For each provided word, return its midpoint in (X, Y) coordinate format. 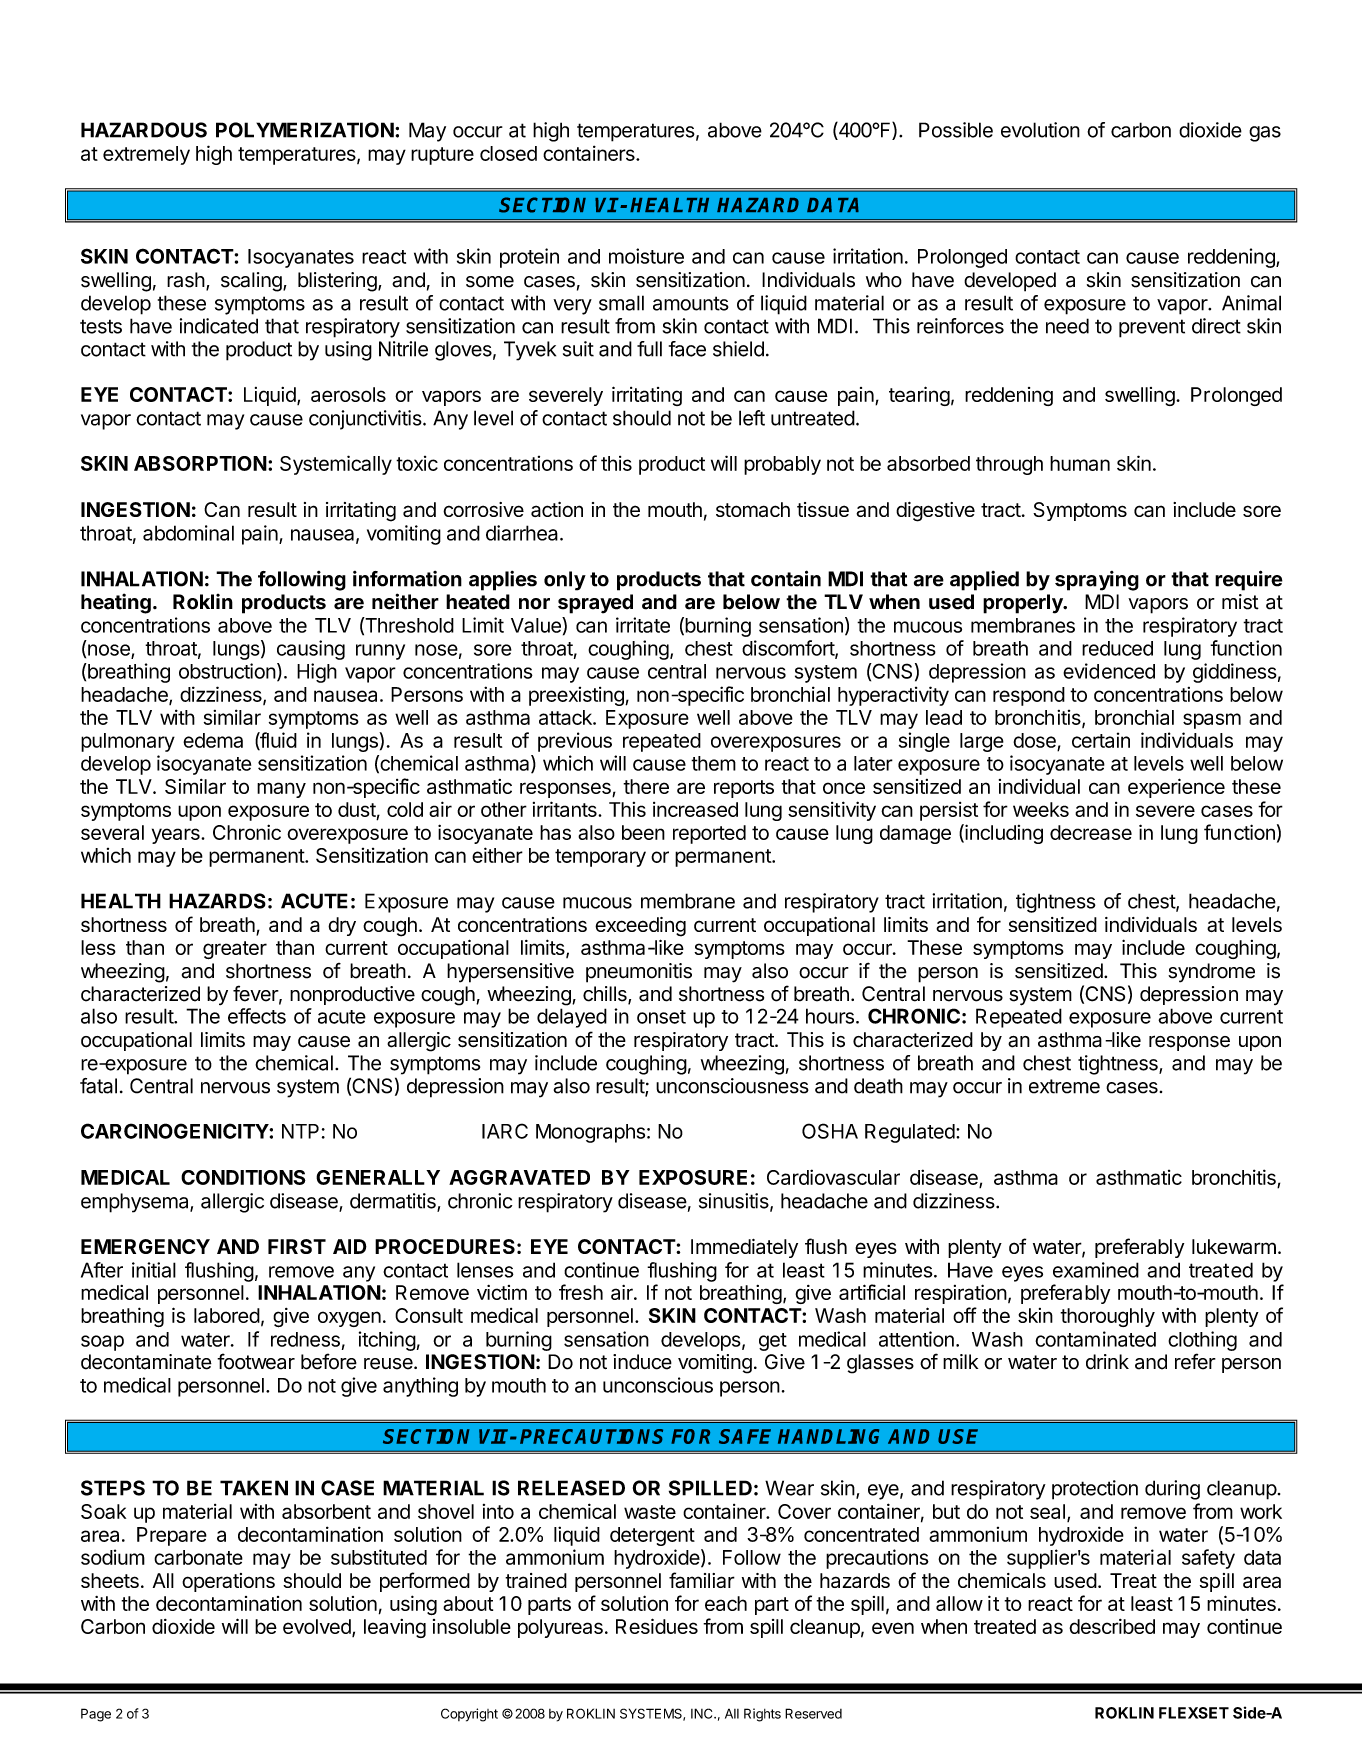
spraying (1097, 581)
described (1112, 1626)
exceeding (640, 927)
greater (235, 950)
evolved (318, 1628)
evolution (1040, 130)
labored (227, 1315)
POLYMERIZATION (305, 130)
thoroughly (1107, 1317)
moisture (646, 256)
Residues (657, 1626)
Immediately (744, 1248)
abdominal (188, 533)
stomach (753, 509)
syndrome (1211, 973)
